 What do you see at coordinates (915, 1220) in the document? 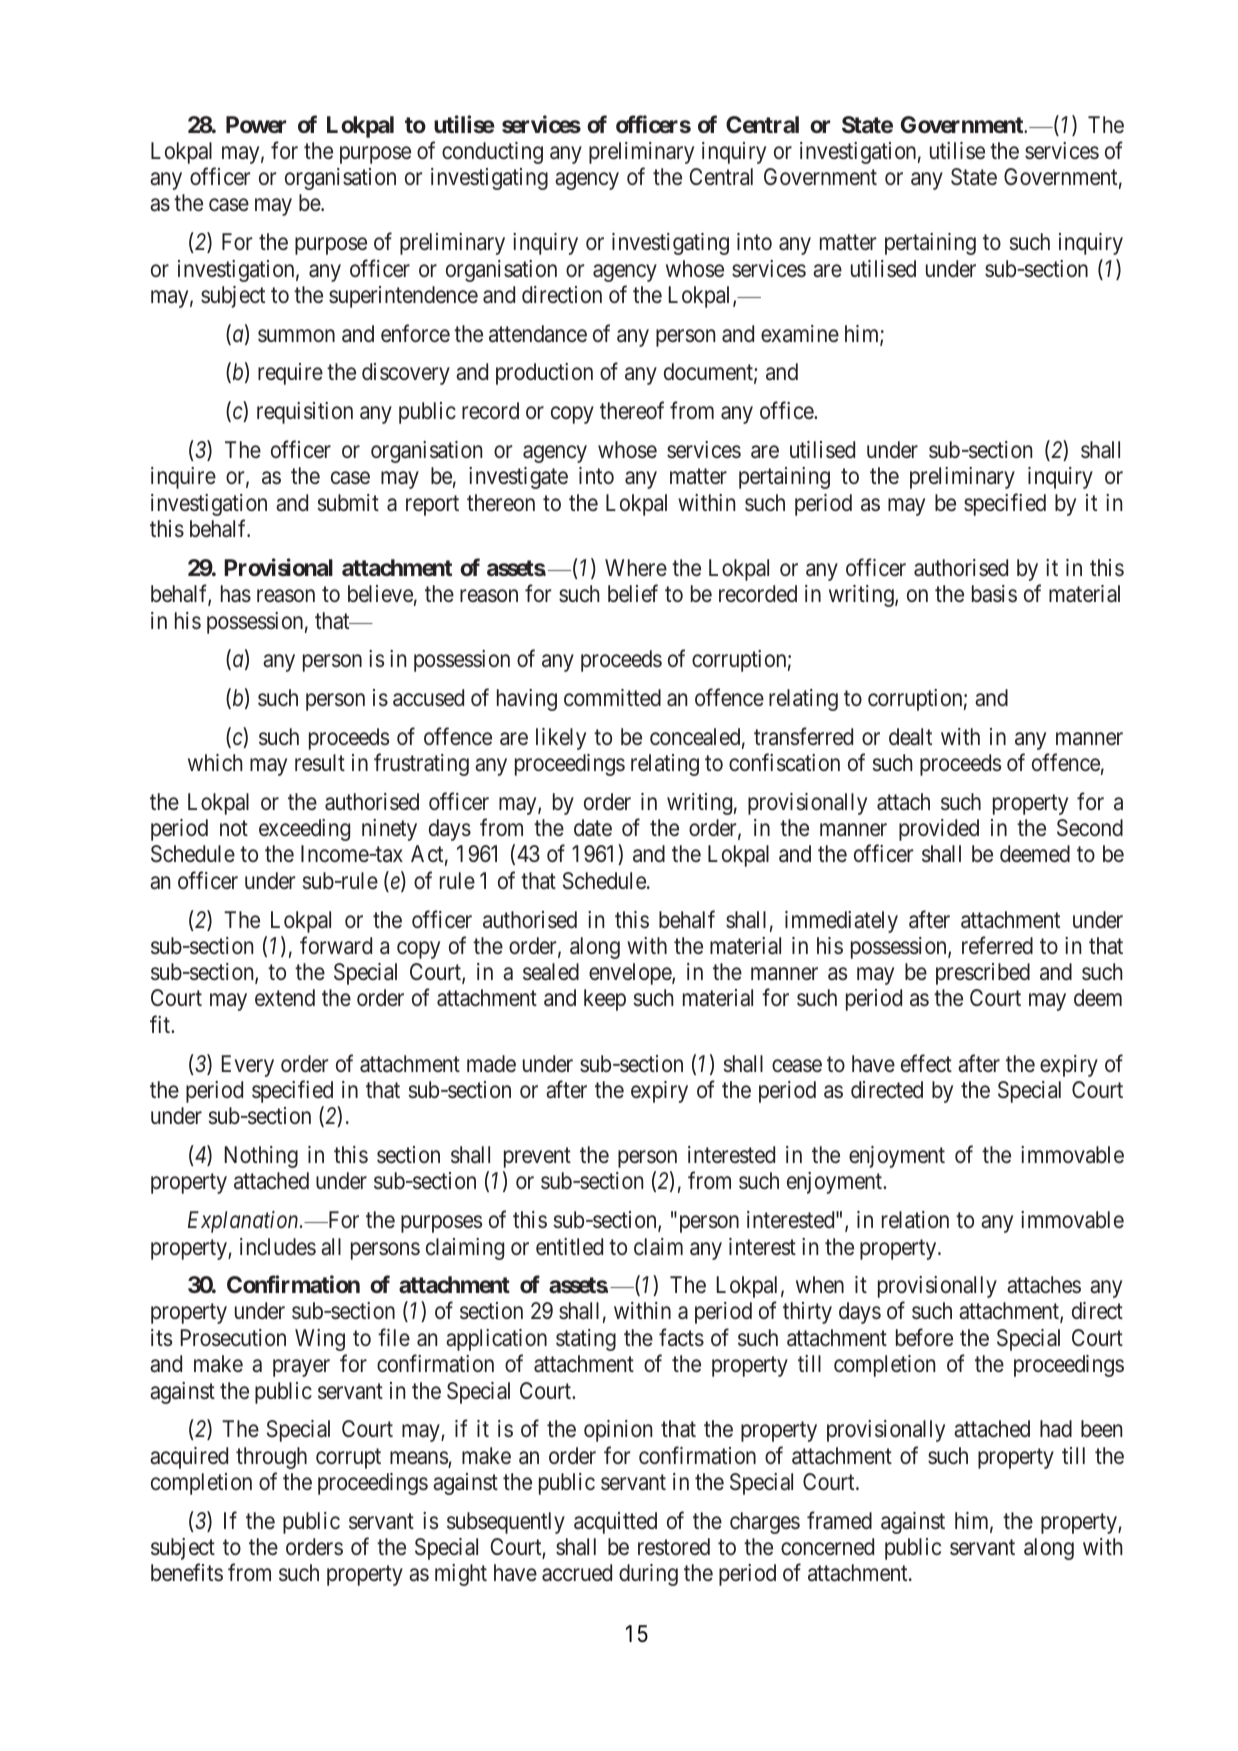
I see `relation` at bounding box center [915, 1220].
